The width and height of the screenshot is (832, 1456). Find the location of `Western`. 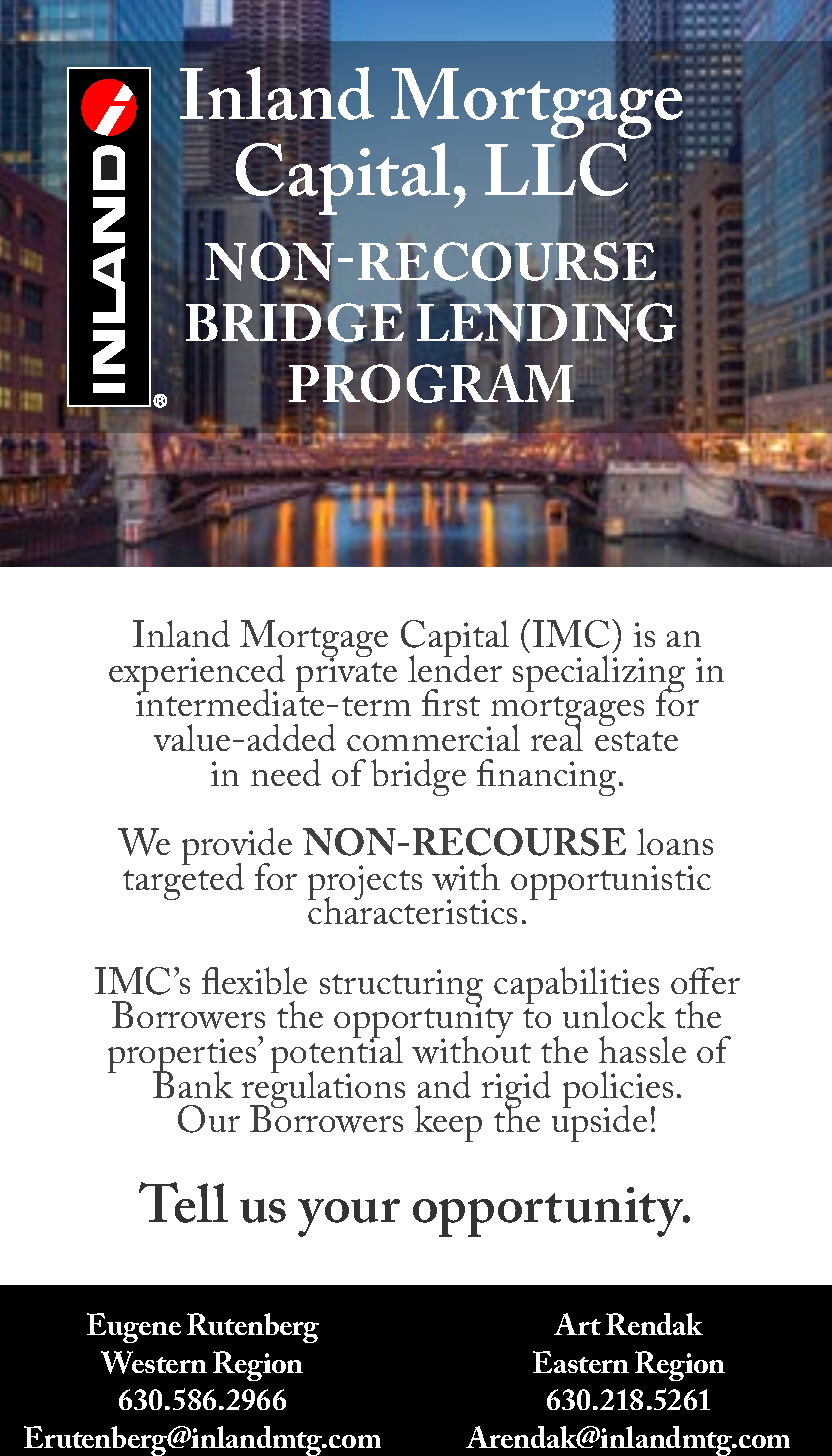

Western is located at coordinates (154, 1362).
